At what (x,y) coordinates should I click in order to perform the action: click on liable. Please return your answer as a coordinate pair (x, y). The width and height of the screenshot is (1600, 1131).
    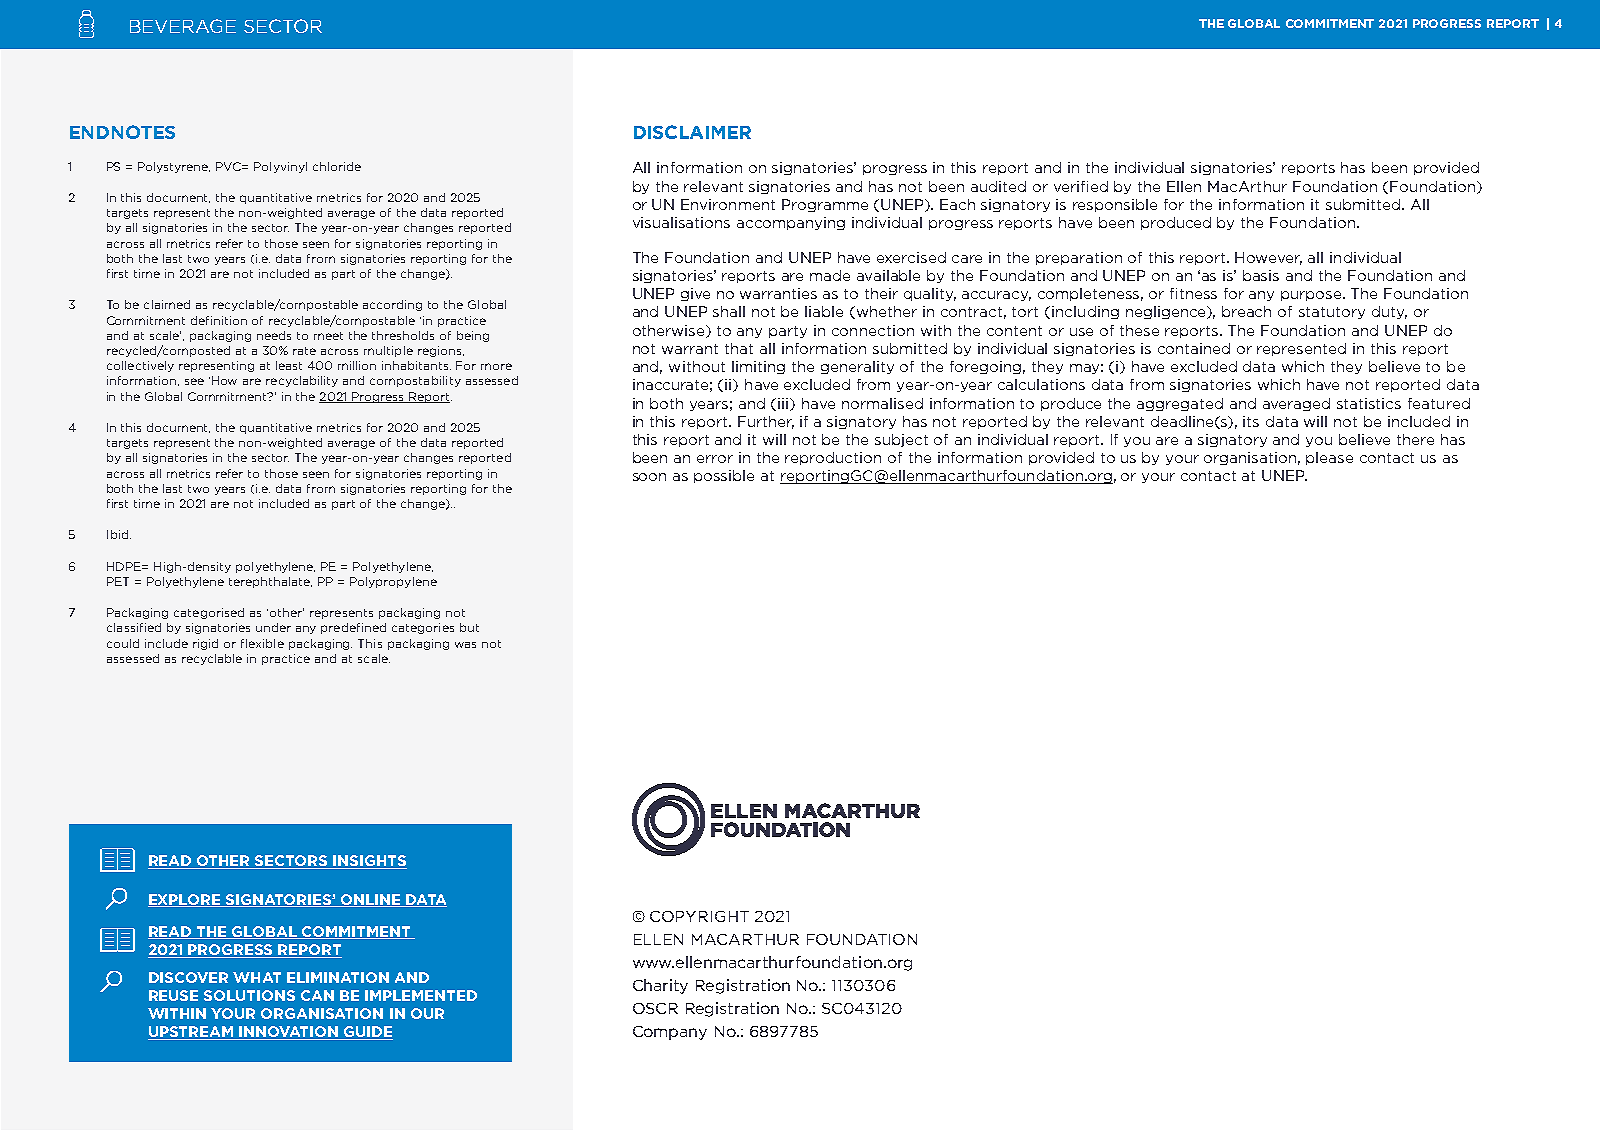
    Looking at the image, I should click on (824, 311).
